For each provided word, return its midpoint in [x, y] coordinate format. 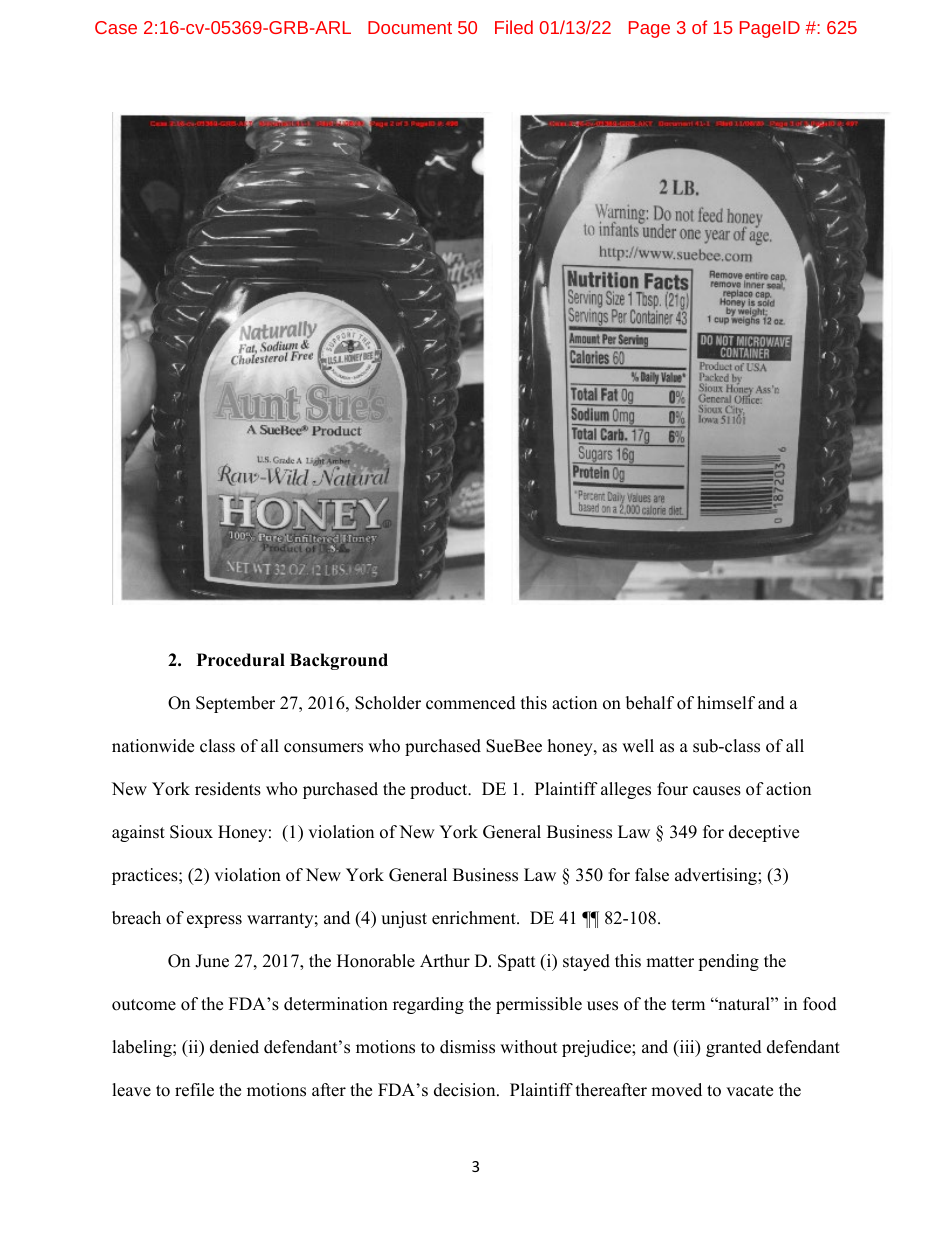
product [440, 790]
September [235, 704]
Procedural [241, 660]
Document [410, 27]
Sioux [191, 832]
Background [339, 661]
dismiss [467, 1047]
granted [734, 1048]
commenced [471, 703]
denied [234, 1047]
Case [116, 27]
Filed [514, 27]
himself [726, 703]
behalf [650, 703]
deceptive [764, 833]
